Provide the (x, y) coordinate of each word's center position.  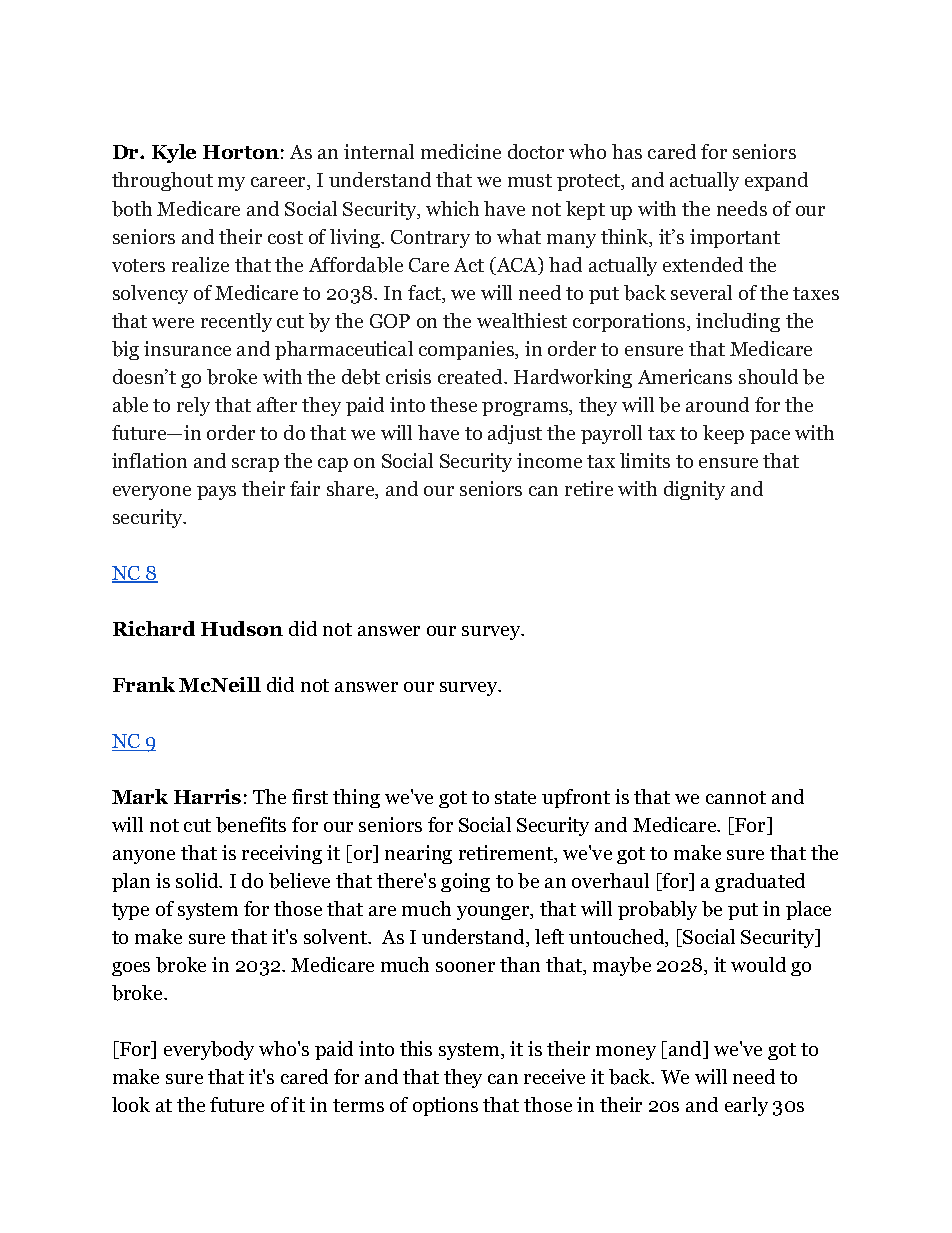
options (445, 1106)
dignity (694, 490)
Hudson (242, 628)
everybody (209, 1050)
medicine (461, 151)
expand (776, 181)
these (453, 404)
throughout (162, 181)
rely (193, 406)
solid (198, 880)
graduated (760, 882)
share (352, 490)
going (465, 882)
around (717, 404)
